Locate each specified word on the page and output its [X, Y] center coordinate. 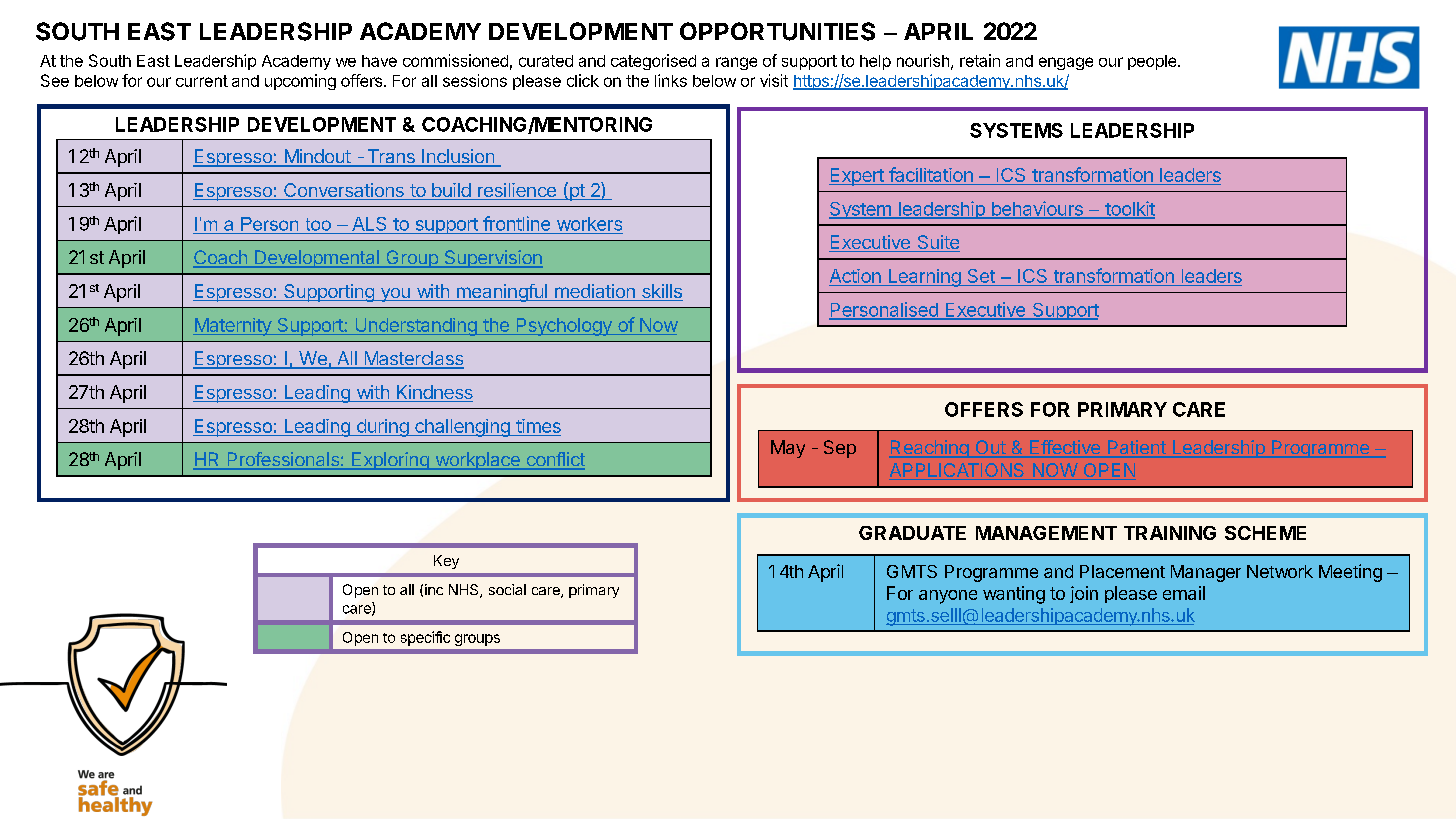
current [202, 81]
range [736, 63]
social [507, 589]
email [1184, 593]
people [1153, 62]
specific [425, 638]
